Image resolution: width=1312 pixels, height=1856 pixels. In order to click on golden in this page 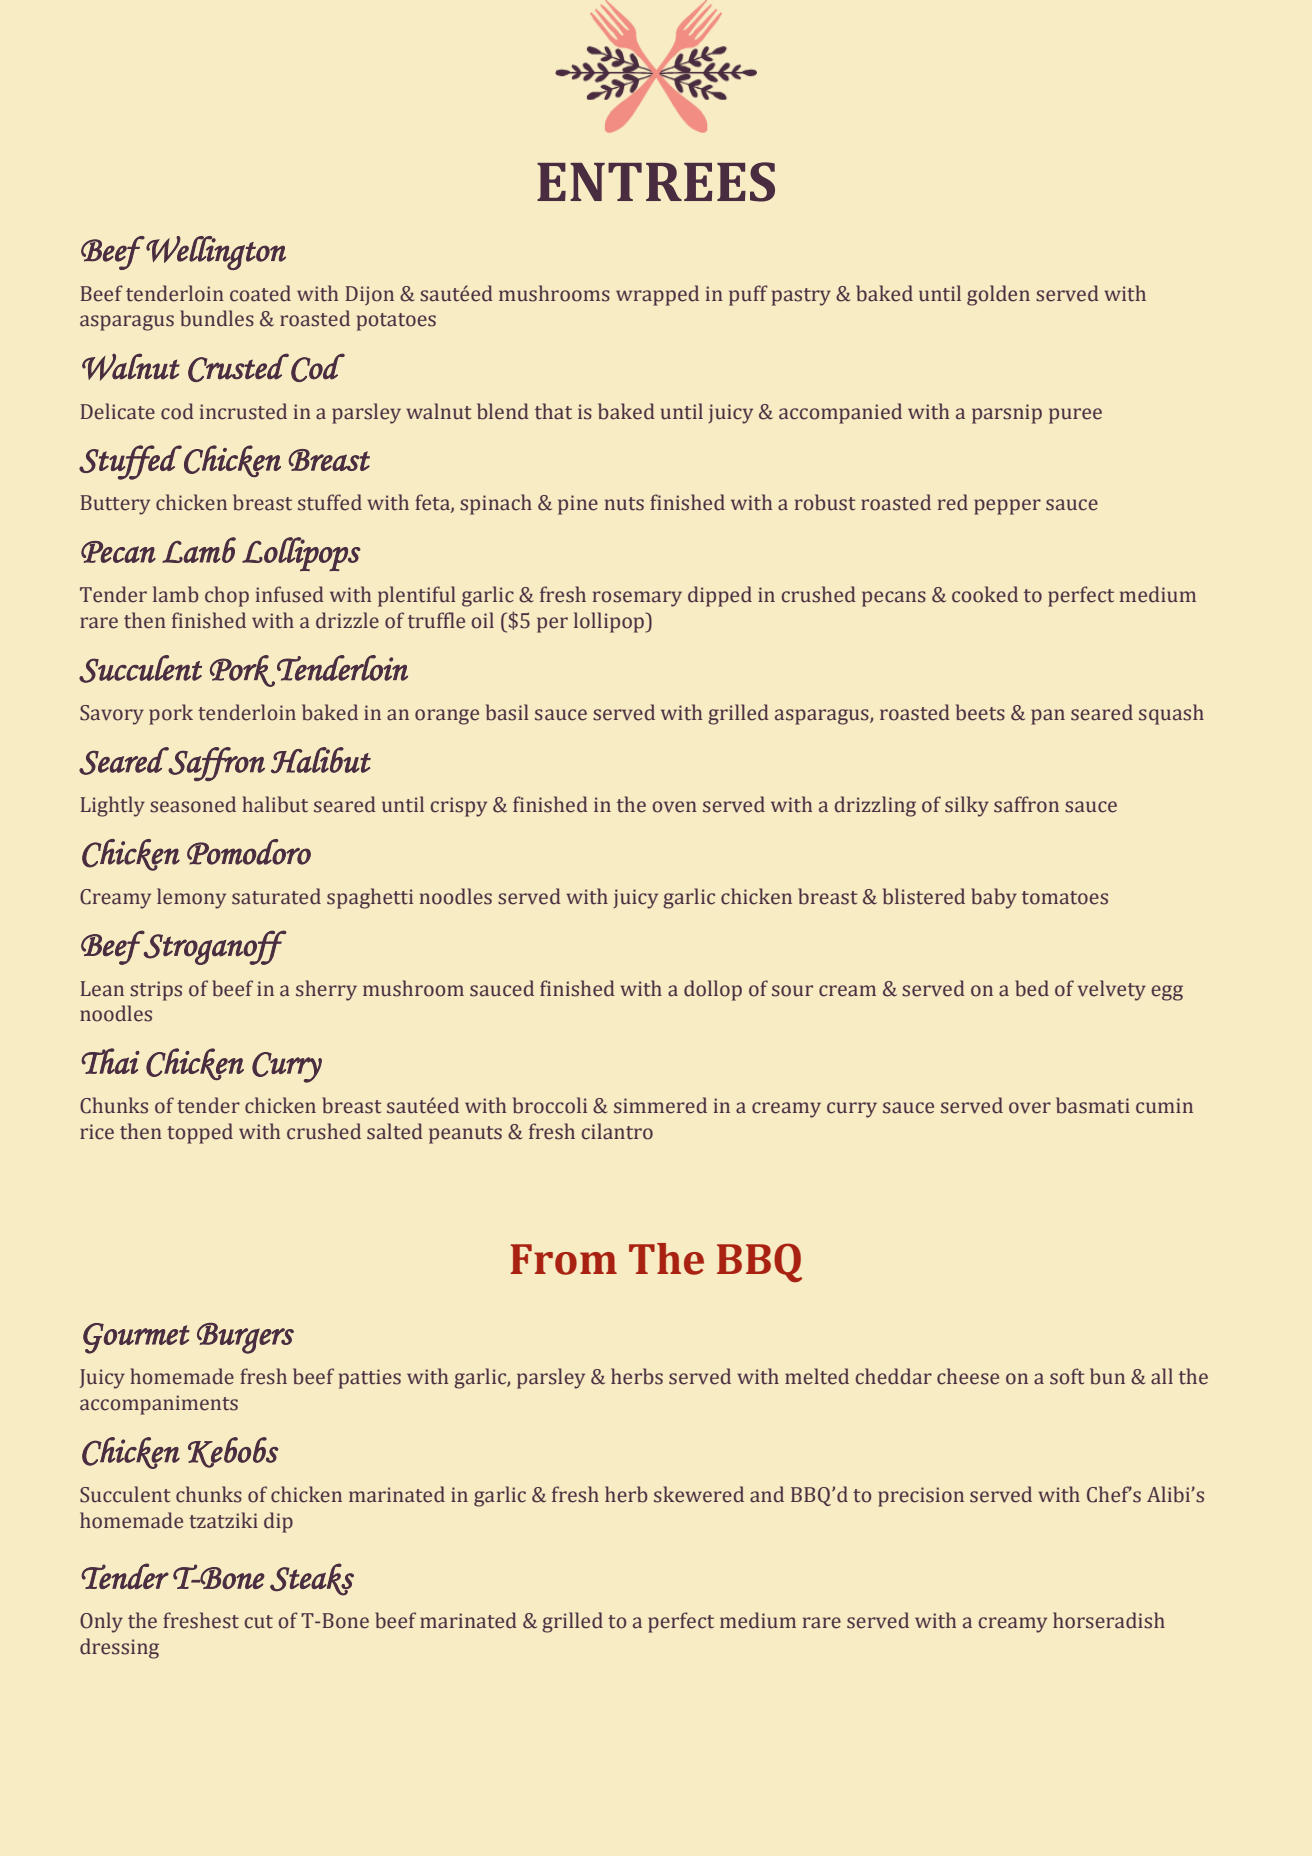, I will do `click(998, 295)`.
